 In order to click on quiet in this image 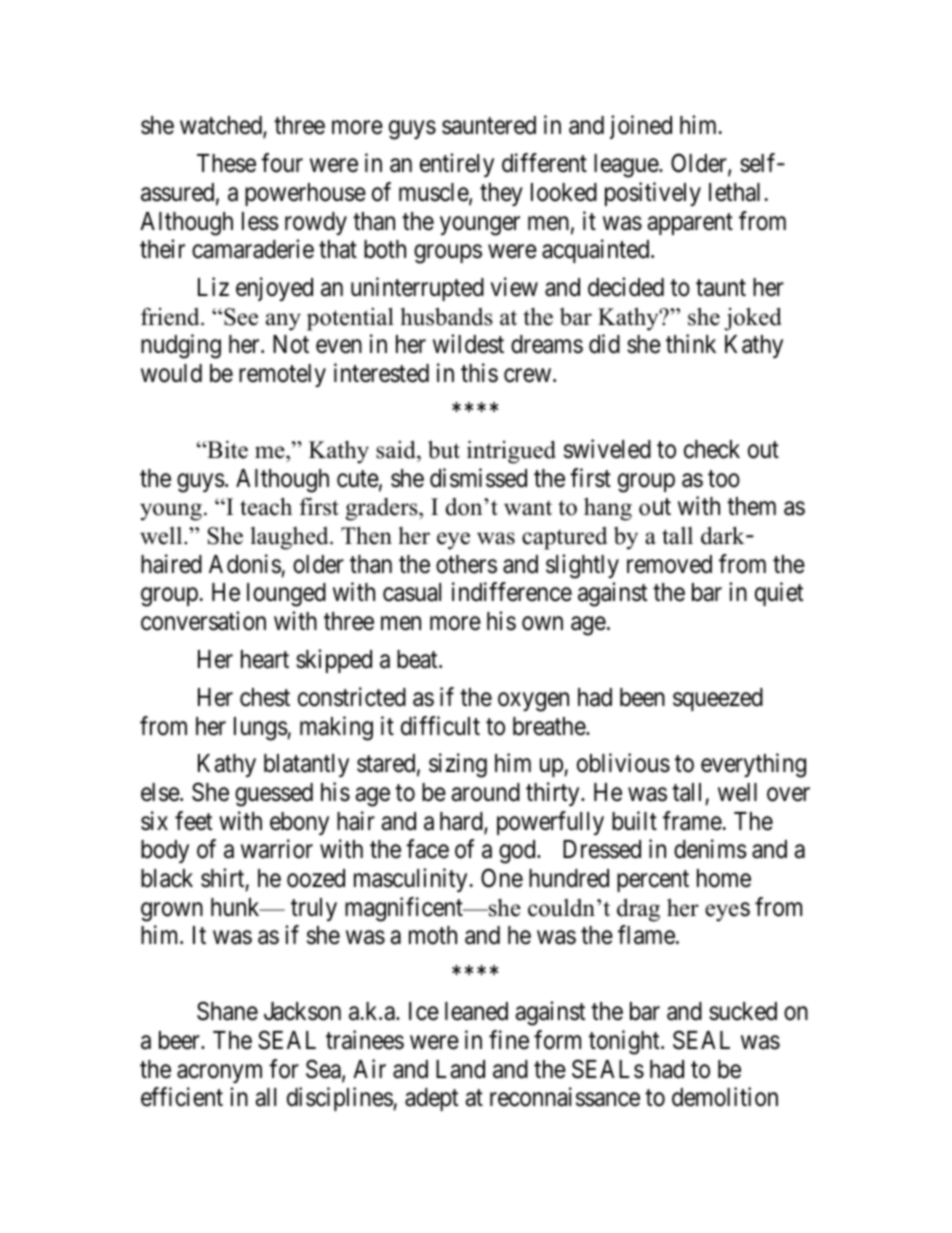, I will do `click(779, 594)`.
